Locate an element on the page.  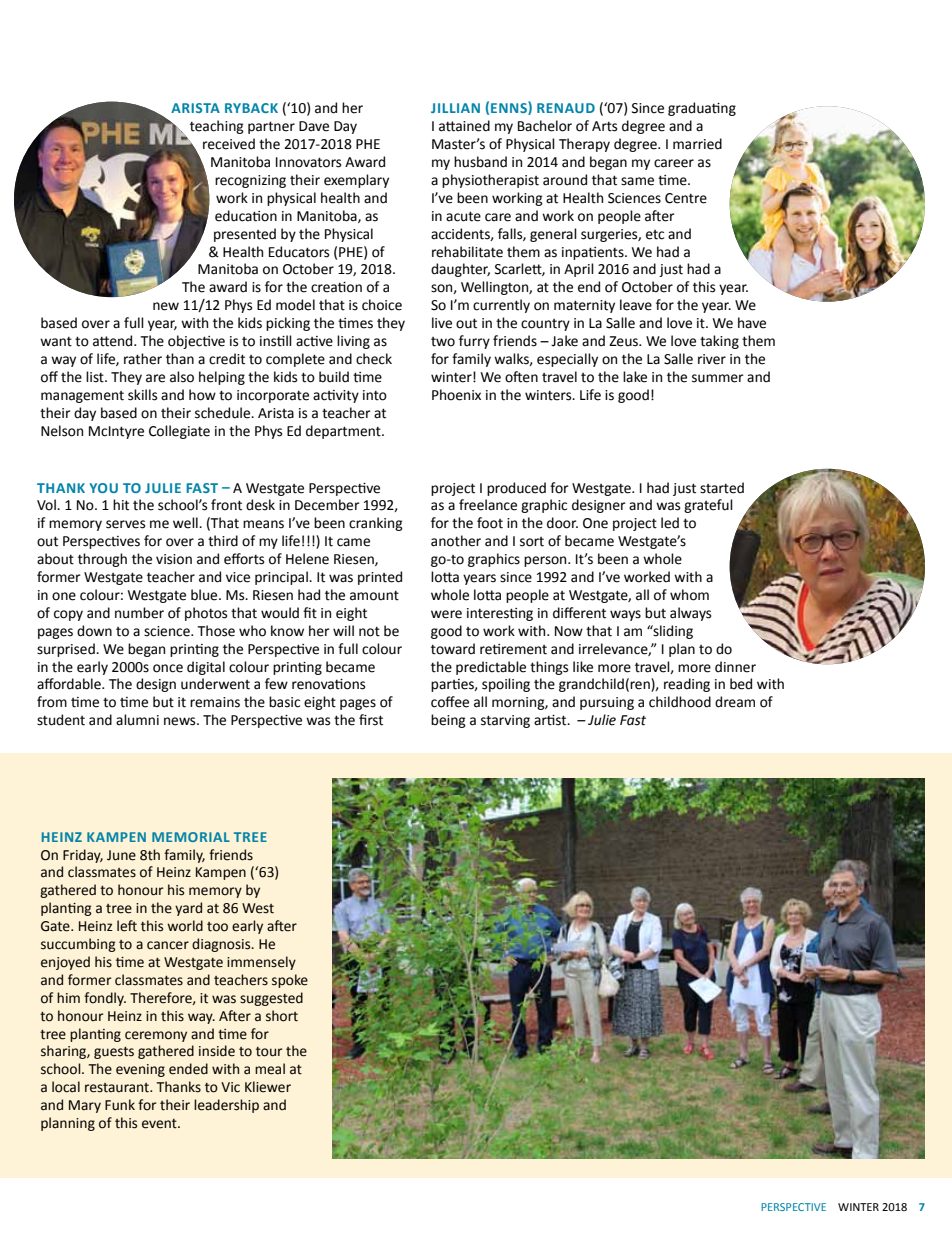
lake is located at coordinates (635, 377).
